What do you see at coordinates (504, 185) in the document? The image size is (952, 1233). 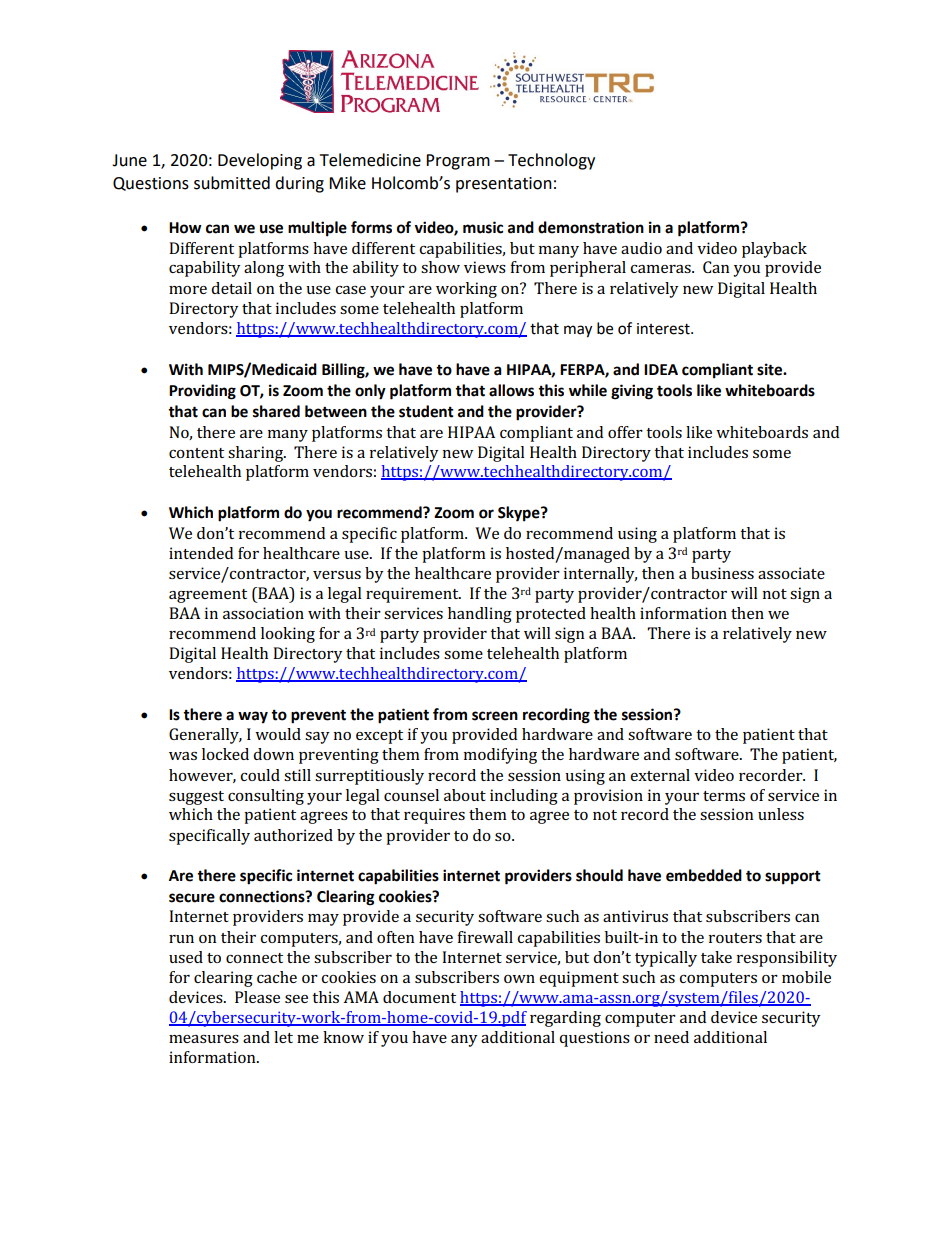 I see `presentation` at bounding box center [504, 185].
